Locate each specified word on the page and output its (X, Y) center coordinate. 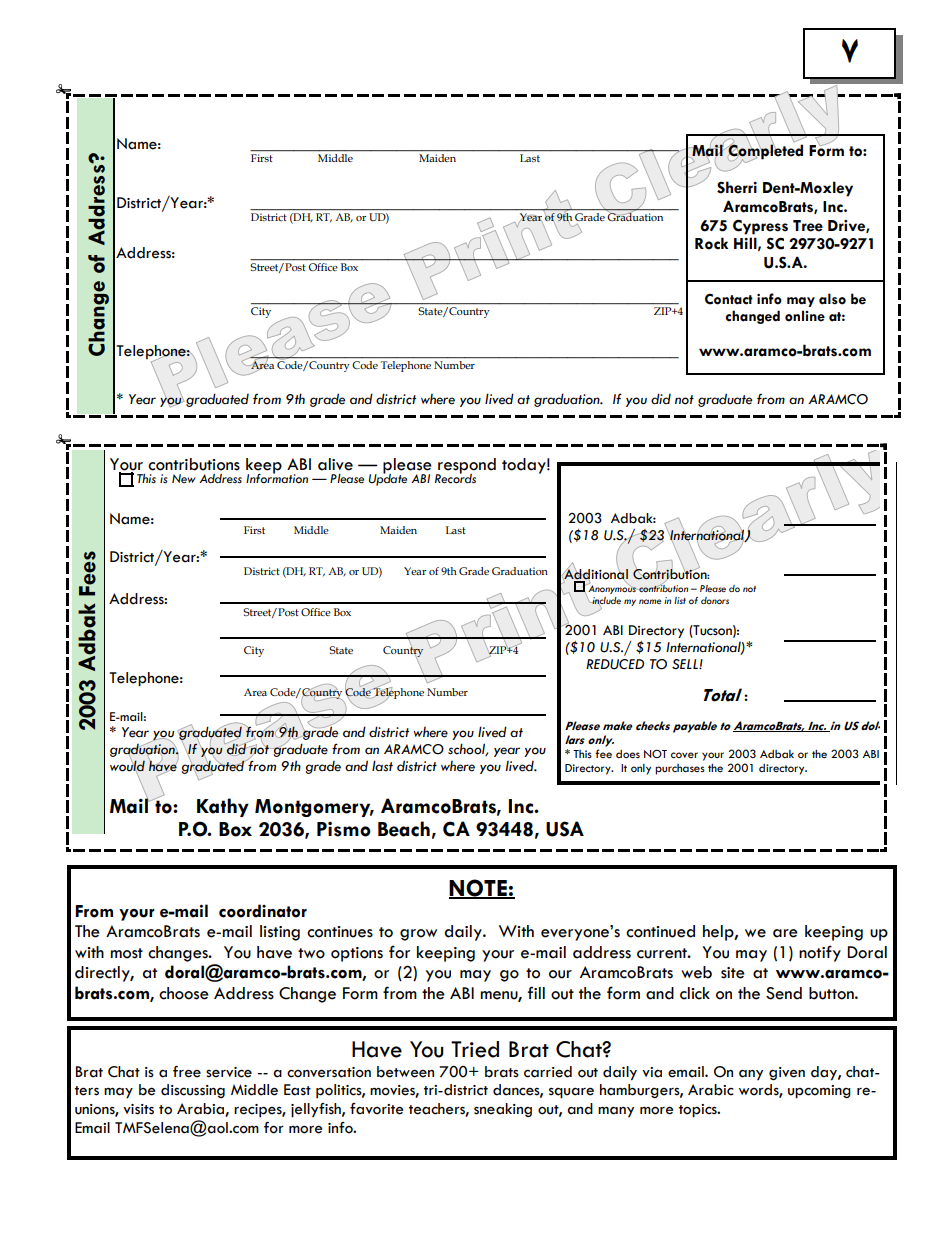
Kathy (223, 807)
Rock (711, 243)
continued (660, 931)
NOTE (479, 888)
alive (335, 464)
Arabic (710, 1090)
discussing (193, 1091)
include (605, 601)
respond (466, 467)
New (184, 478)
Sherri (737, 187)
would (127, 766)
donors (715, 600)
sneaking (503, 1110)
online (805, 316)
